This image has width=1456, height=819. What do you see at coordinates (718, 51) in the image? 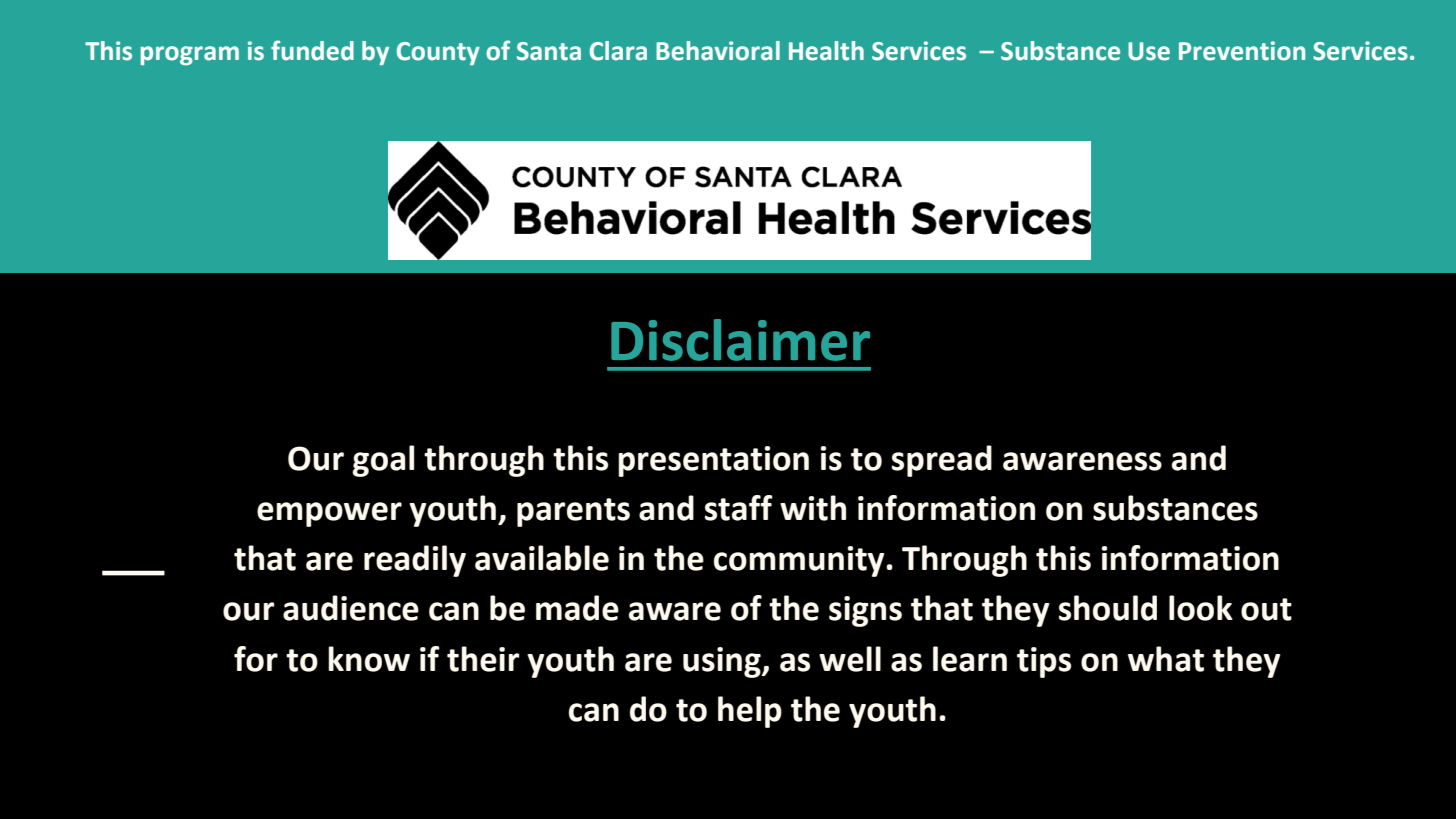
I see `Behavioral` at bounding box center [718, 51].
